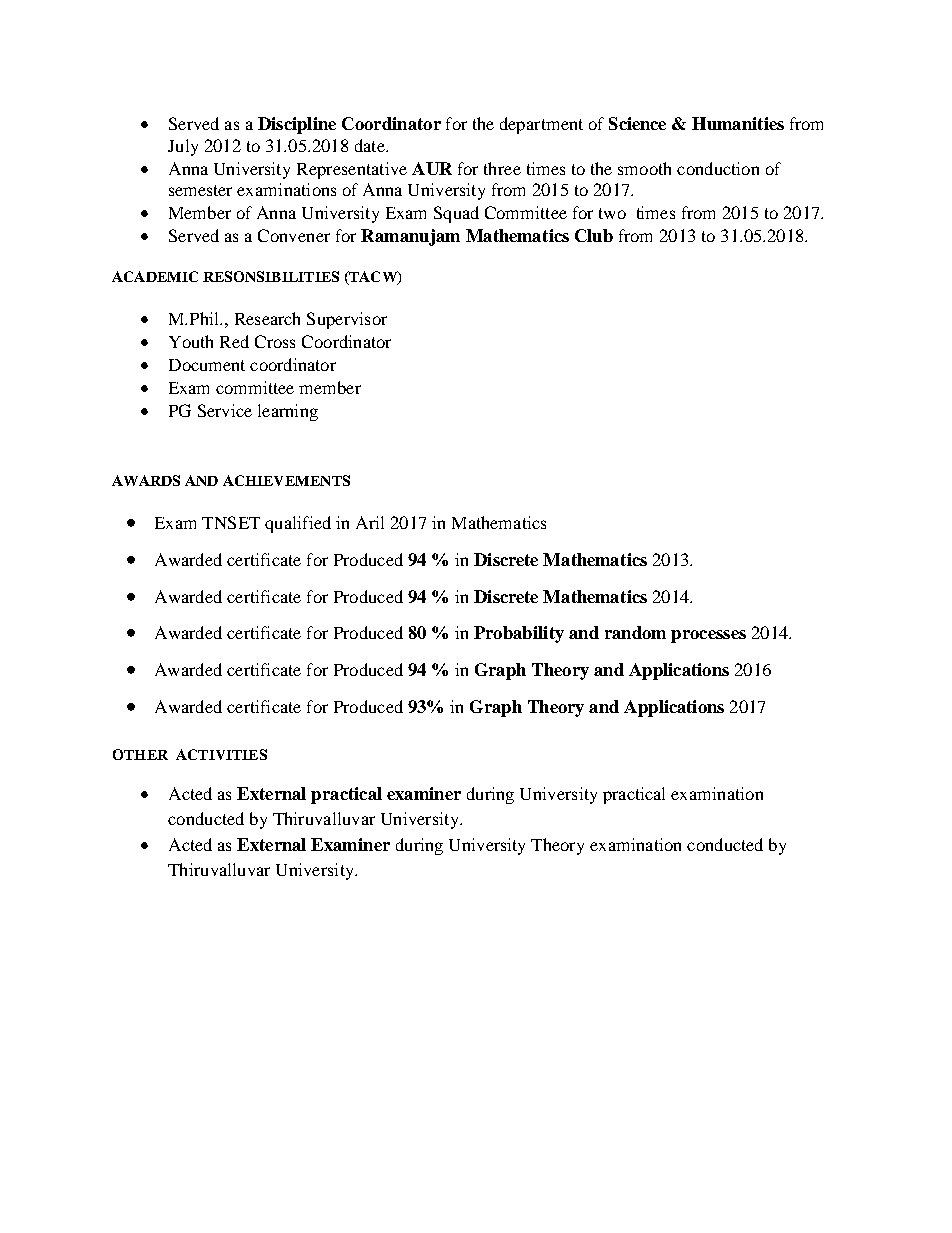 The height and width of the screenshot is (1233, 952). What do you see at coordinates (708, 636) in the screenshot?
I see `processes` at bounding box center [708, 636].
